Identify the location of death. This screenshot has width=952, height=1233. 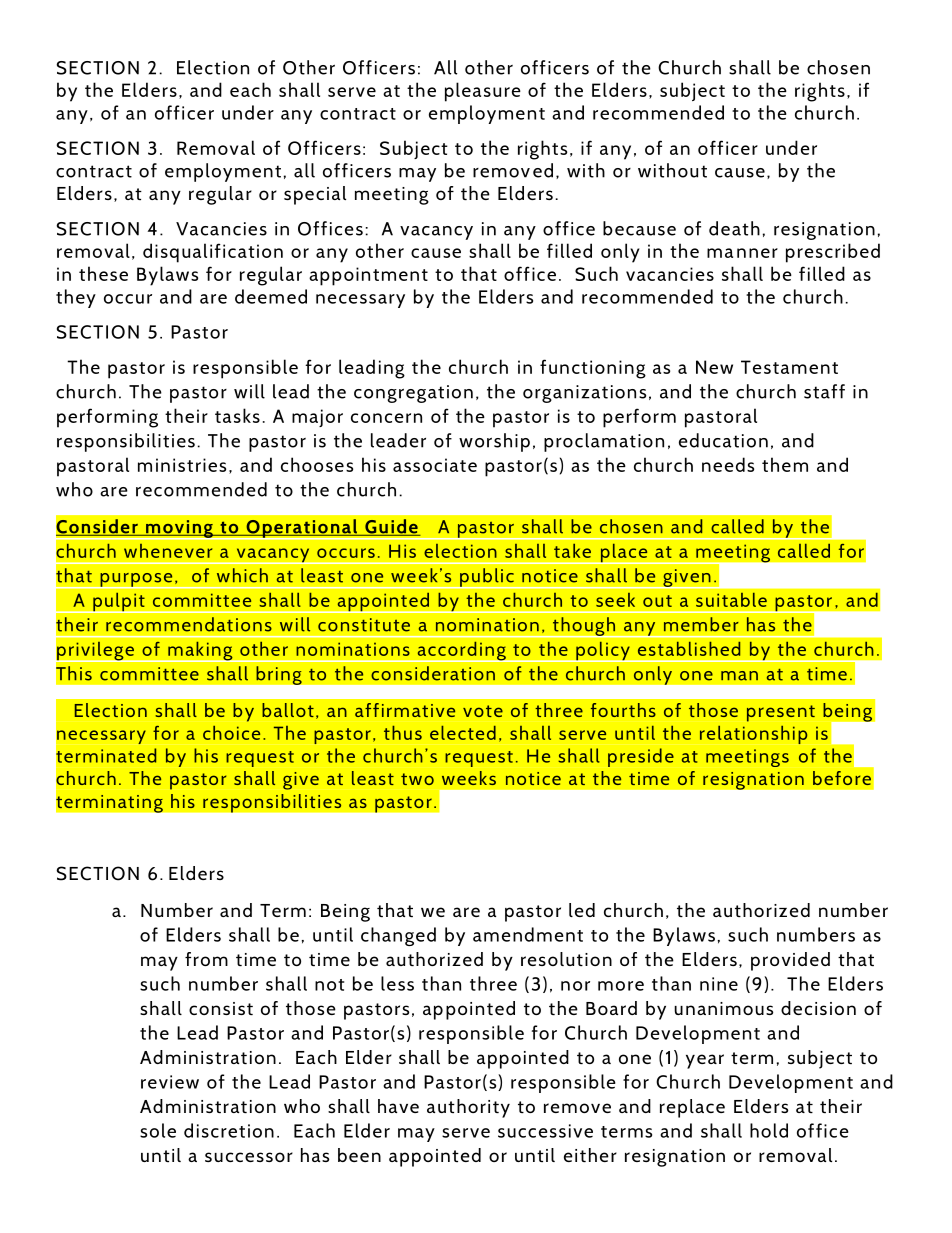
(734, 228).
